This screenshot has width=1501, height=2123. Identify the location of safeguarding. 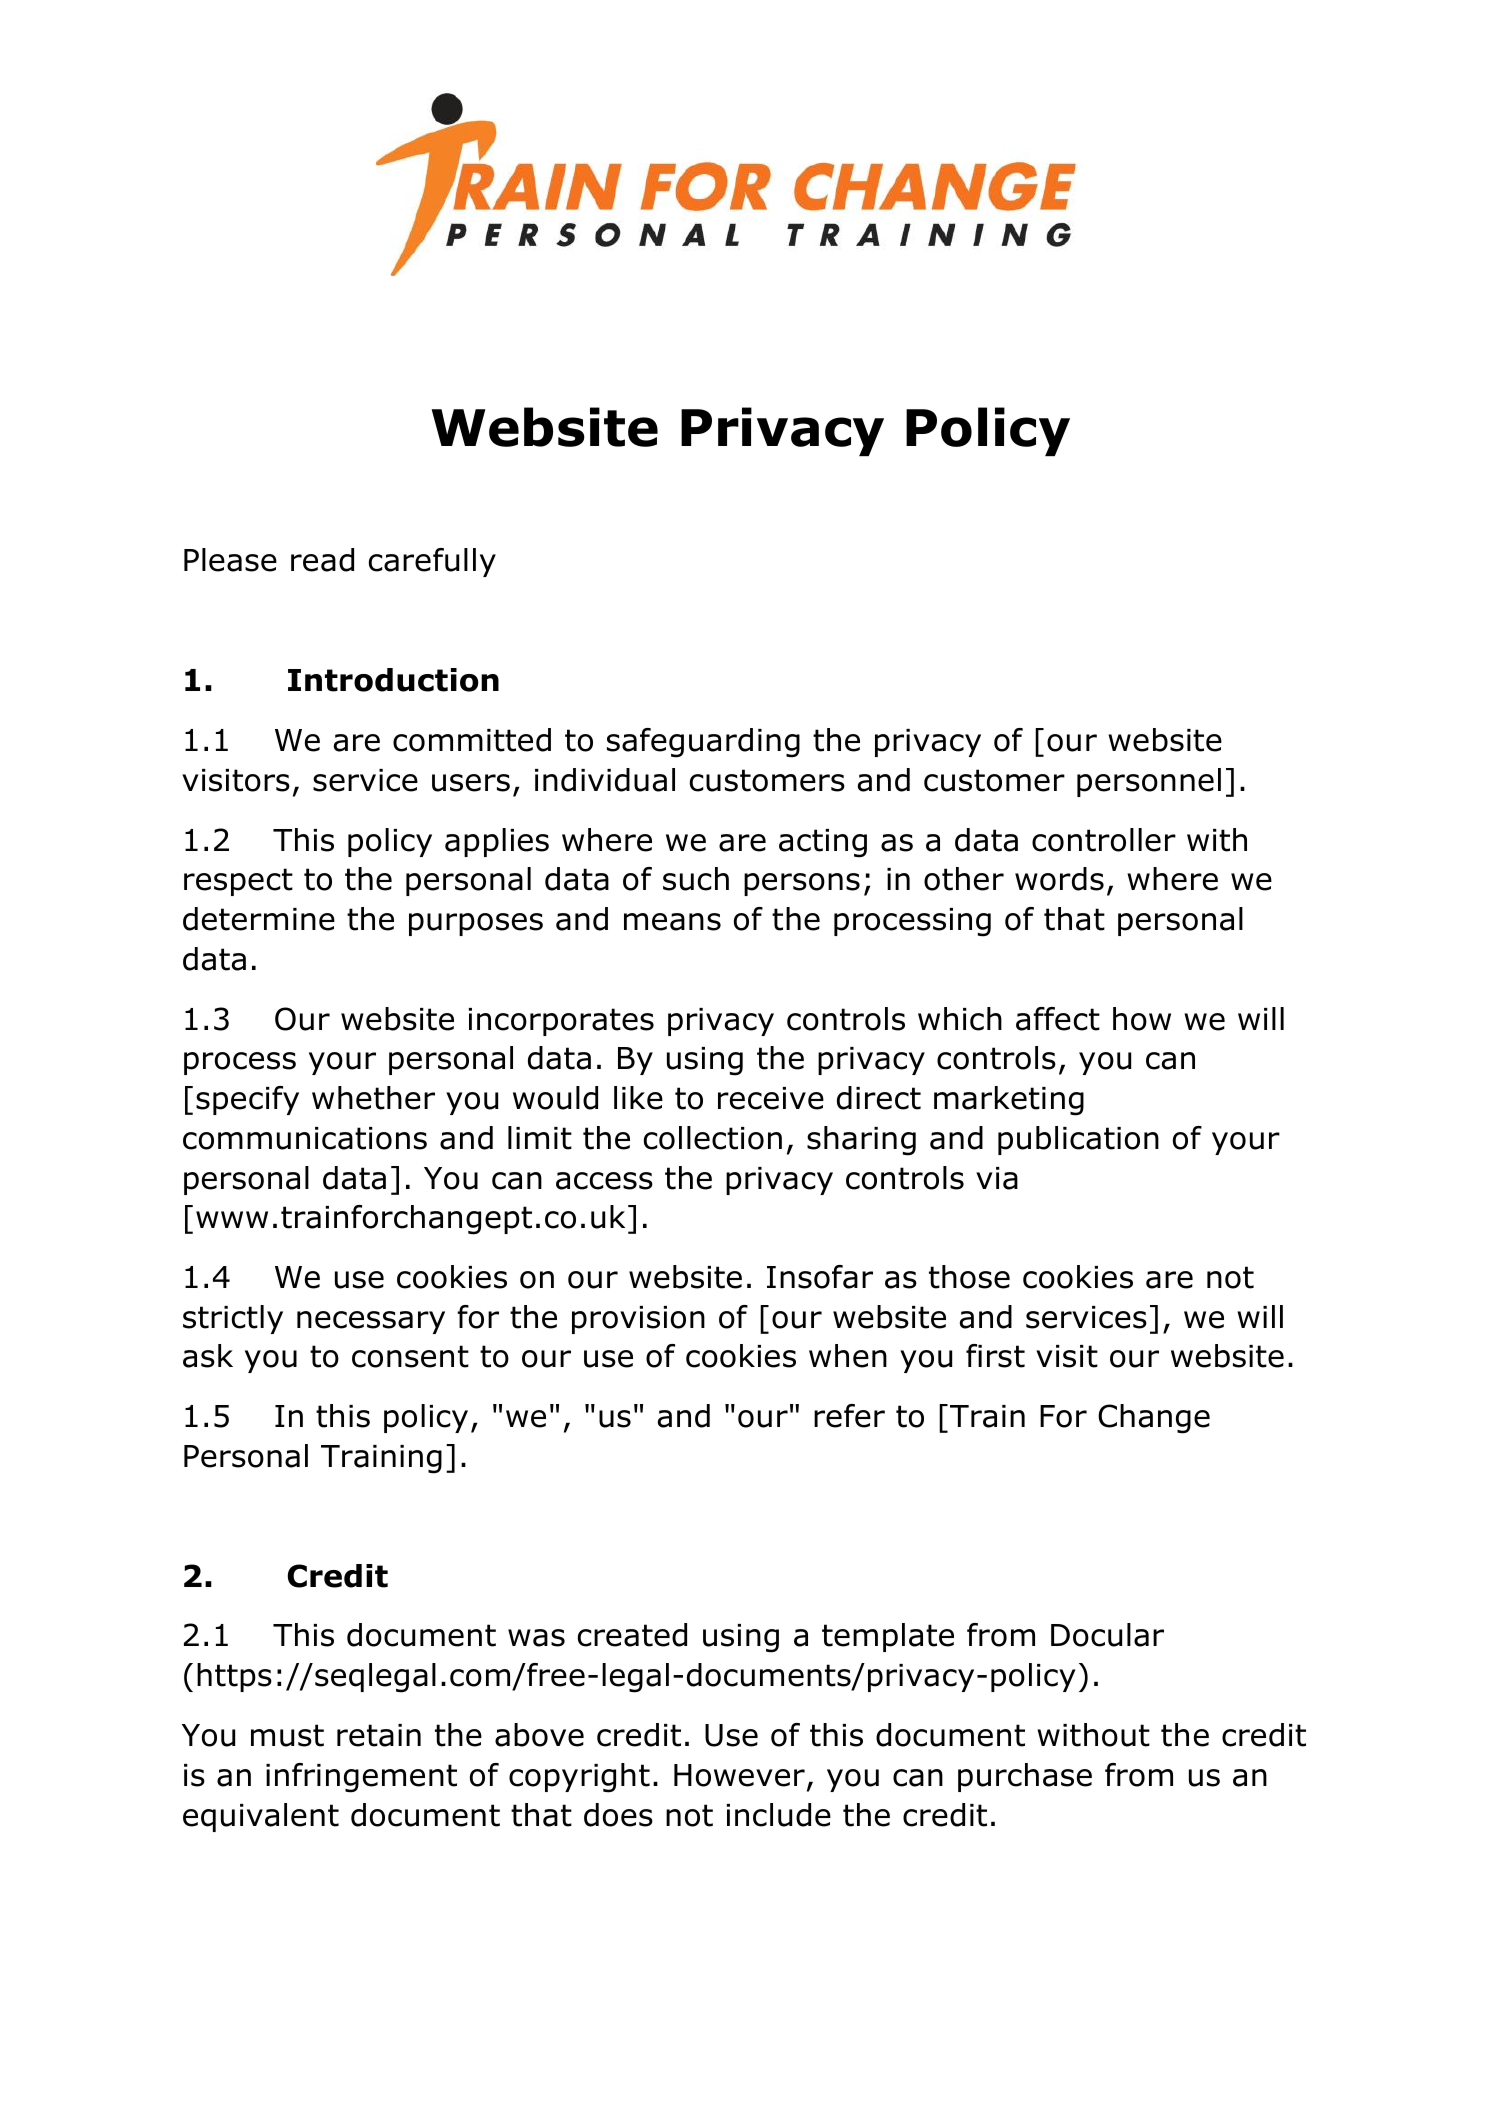
(703, 743).
